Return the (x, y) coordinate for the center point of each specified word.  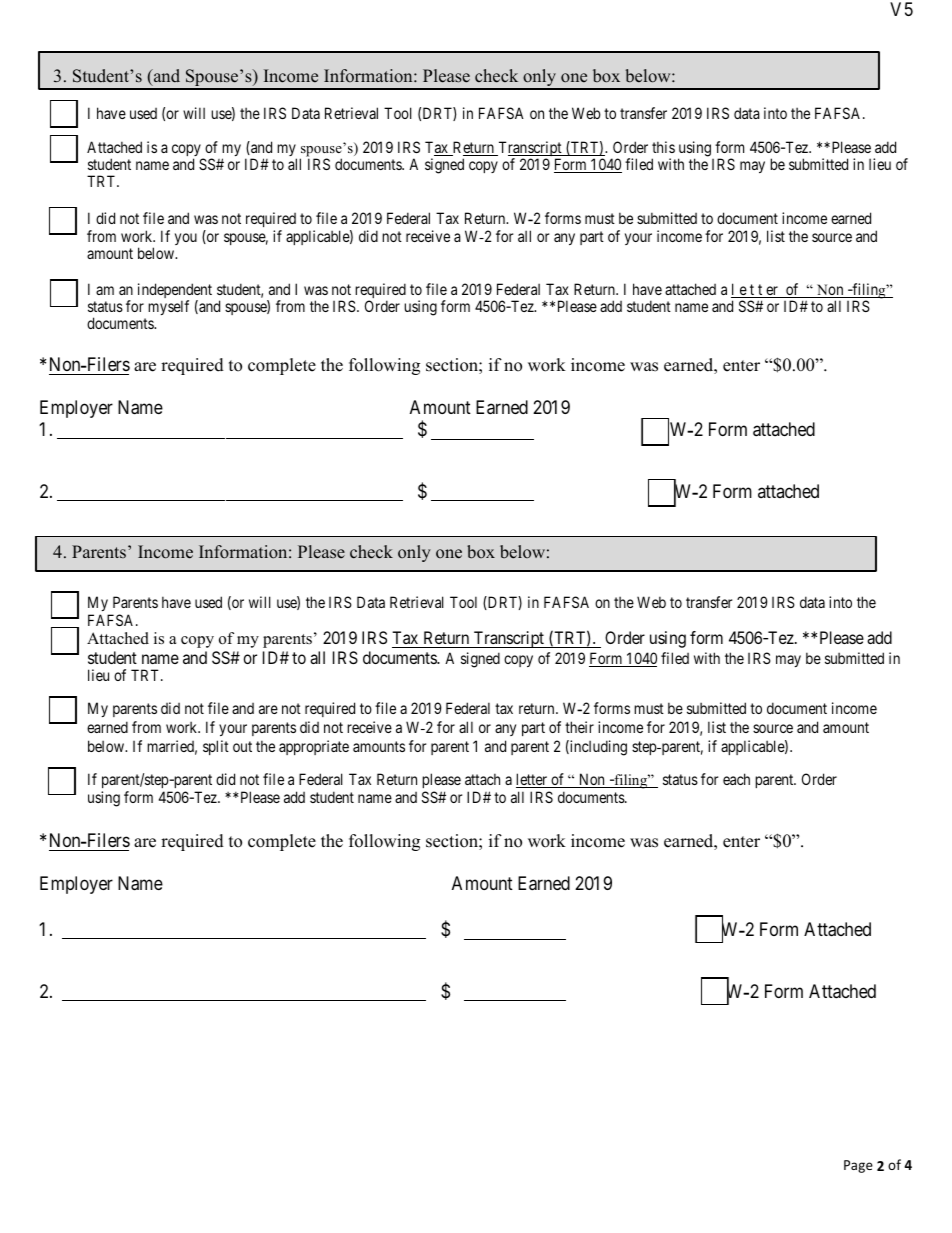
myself (168, 307)
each (736, 779)
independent (175, 292)
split (216, 747)
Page (858, 1166)
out (242, 746)
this (663, 147)
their (579, 727)
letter (533, 780)
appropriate (314, 747)
